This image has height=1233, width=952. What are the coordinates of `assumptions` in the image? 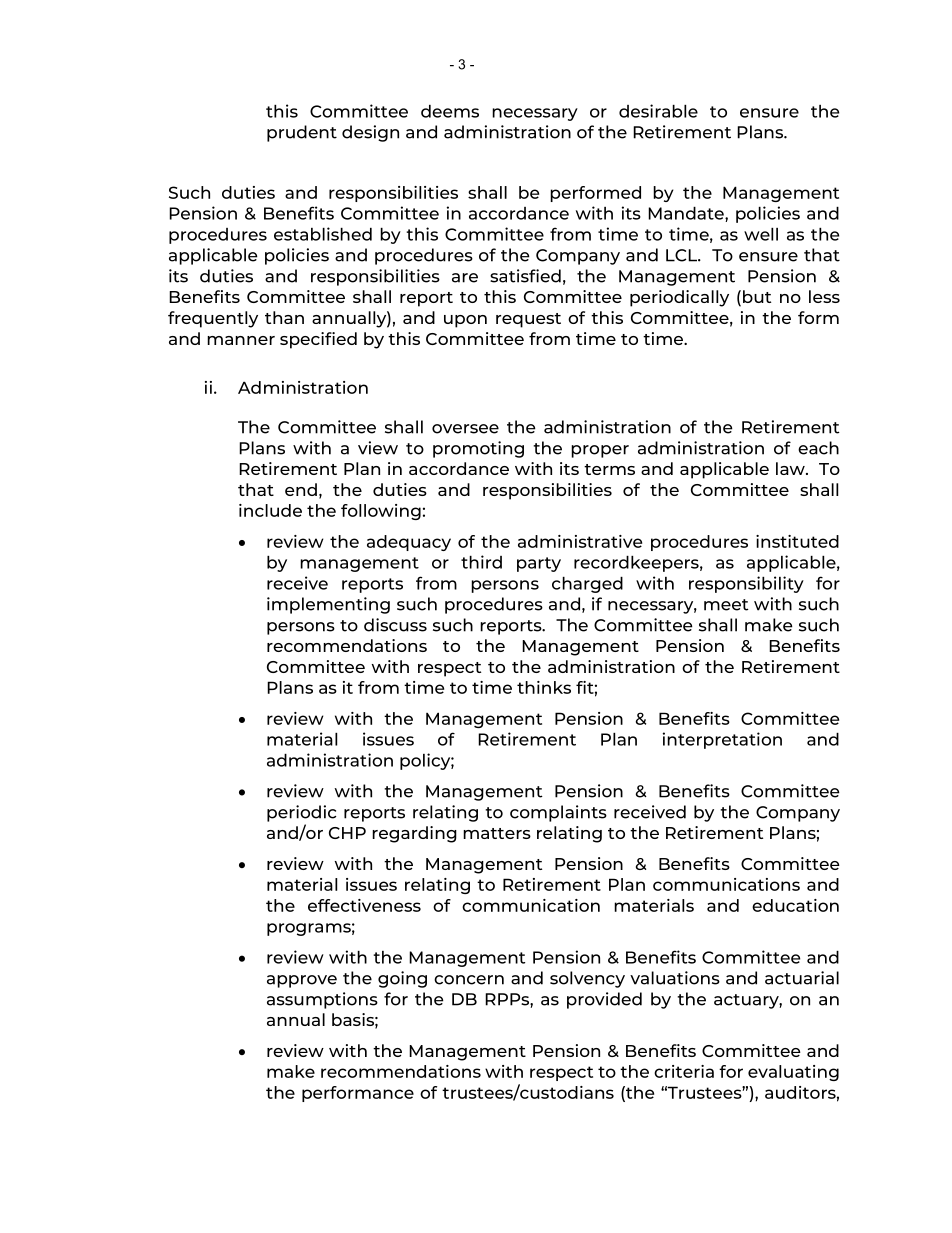 It's located at (322, 1000).
